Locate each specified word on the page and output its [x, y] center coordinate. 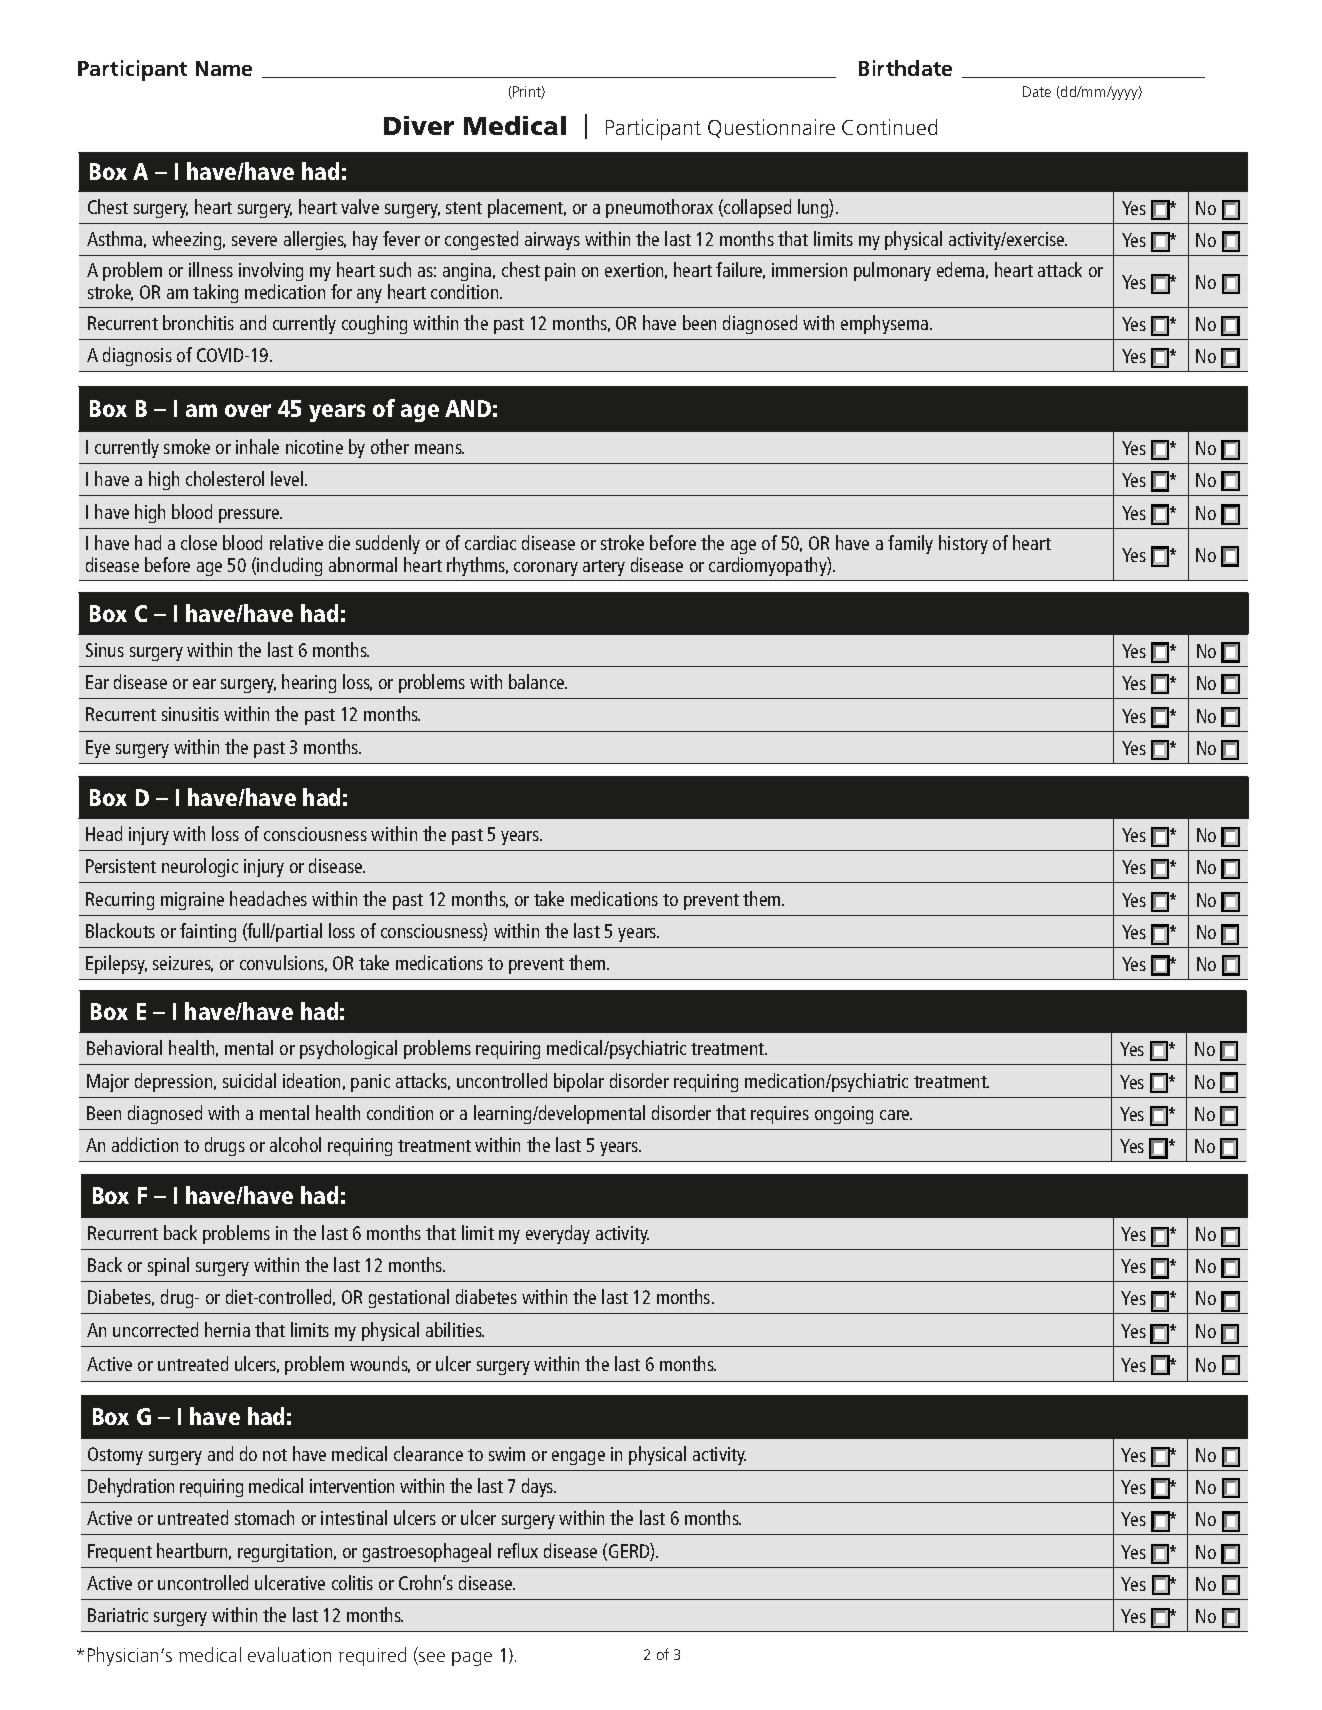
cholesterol [225, 478]
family [910, 544]
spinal [168, 1266]
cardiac [490, 542]
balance [538, 681]
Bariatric [118, 1615]
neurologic [200, 867]
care [896, 1115]
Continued [889, 127]
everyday [558, 1234]
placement [527, 208]
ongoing [844, 1115]
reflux [518, 1550]
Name [224, 68]
